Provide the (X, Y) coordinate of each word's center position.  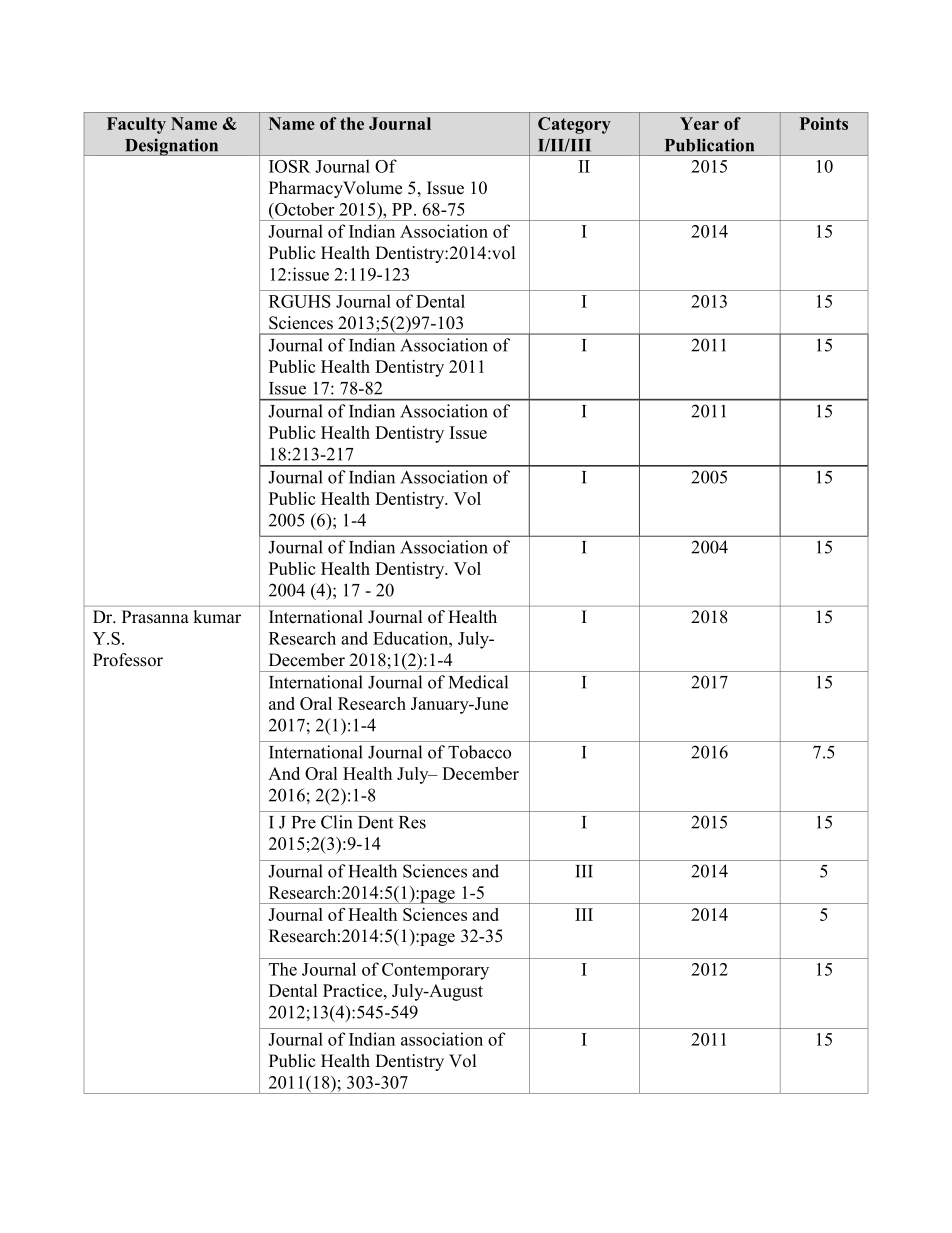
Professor (128, 660)
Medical (478, 682)
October (303, 209)
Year (699, 123)
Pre (304, 822)
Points (824, 123)
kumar (217, 616)
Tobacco (479, 752)
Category (574, 125)
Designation (171, 147)
